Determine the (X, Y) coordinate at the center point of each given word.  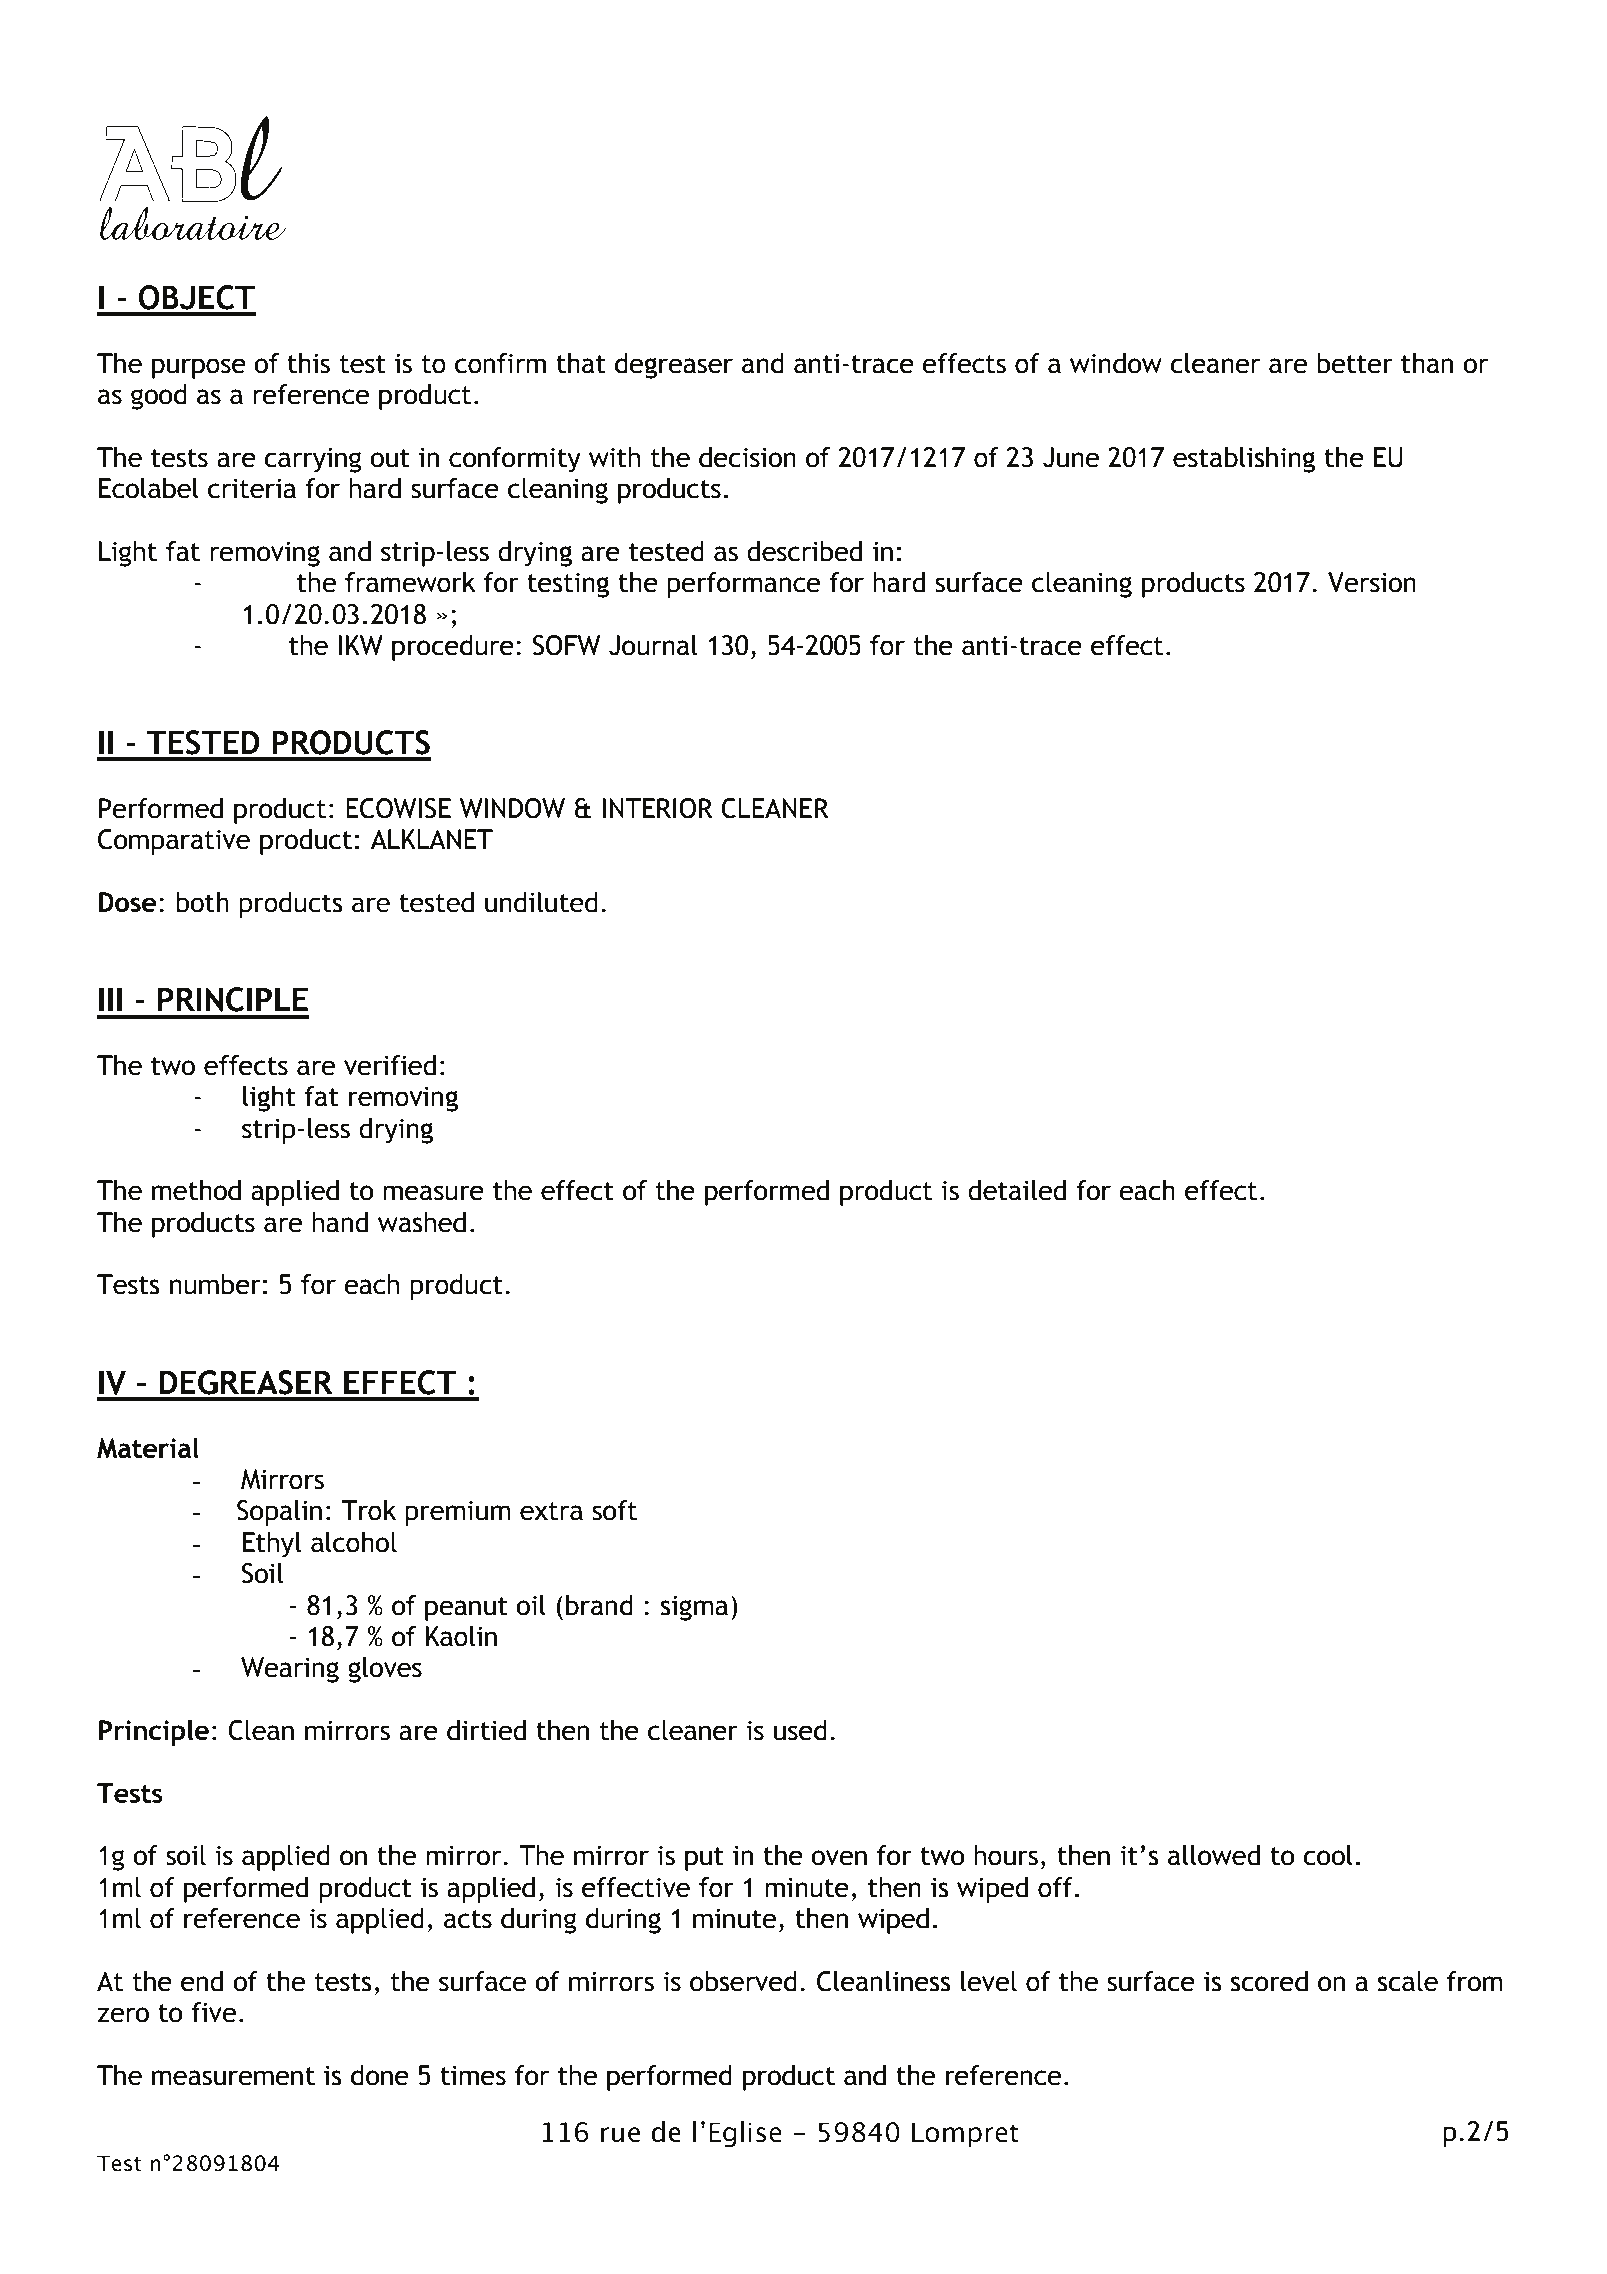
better (1355, 363)
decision (747, 457)
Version (1372, 582)
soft (614, 1510)
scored (1269, 1981)
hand (340, 1222)
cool (1328, 1855)
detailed (1017, 1190)
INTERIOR (657, 808)
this (308, 363)
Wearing (290, 1670)
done (380, 2075)
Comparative (174, 842)
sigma (694, 1608)
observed (743, 1981)
